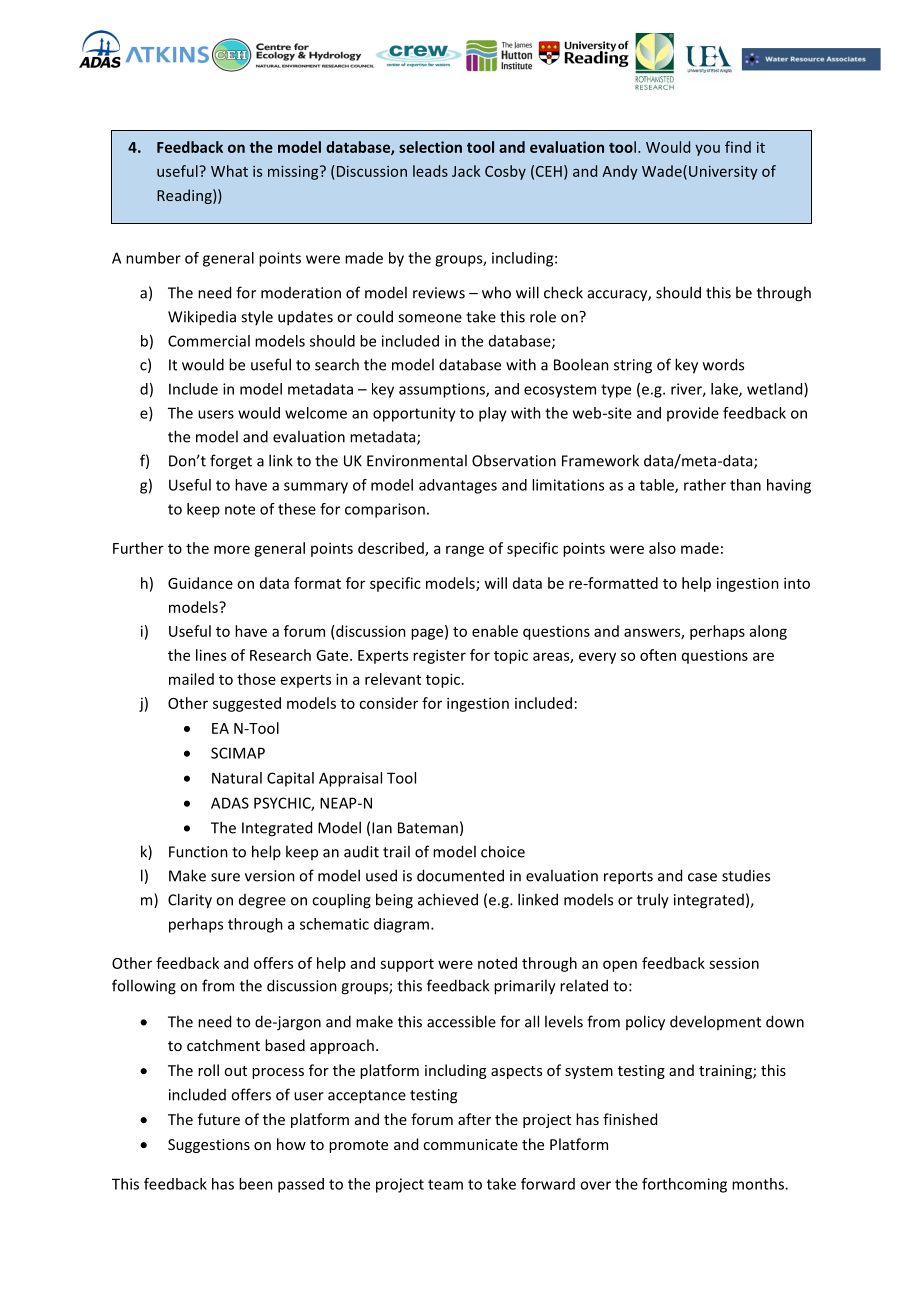 This screenshot has height=1308, width=924. What do you see at coordinates (466, 171) in the screenshot?
I see `Jack` at bounding box center [466, 171].
